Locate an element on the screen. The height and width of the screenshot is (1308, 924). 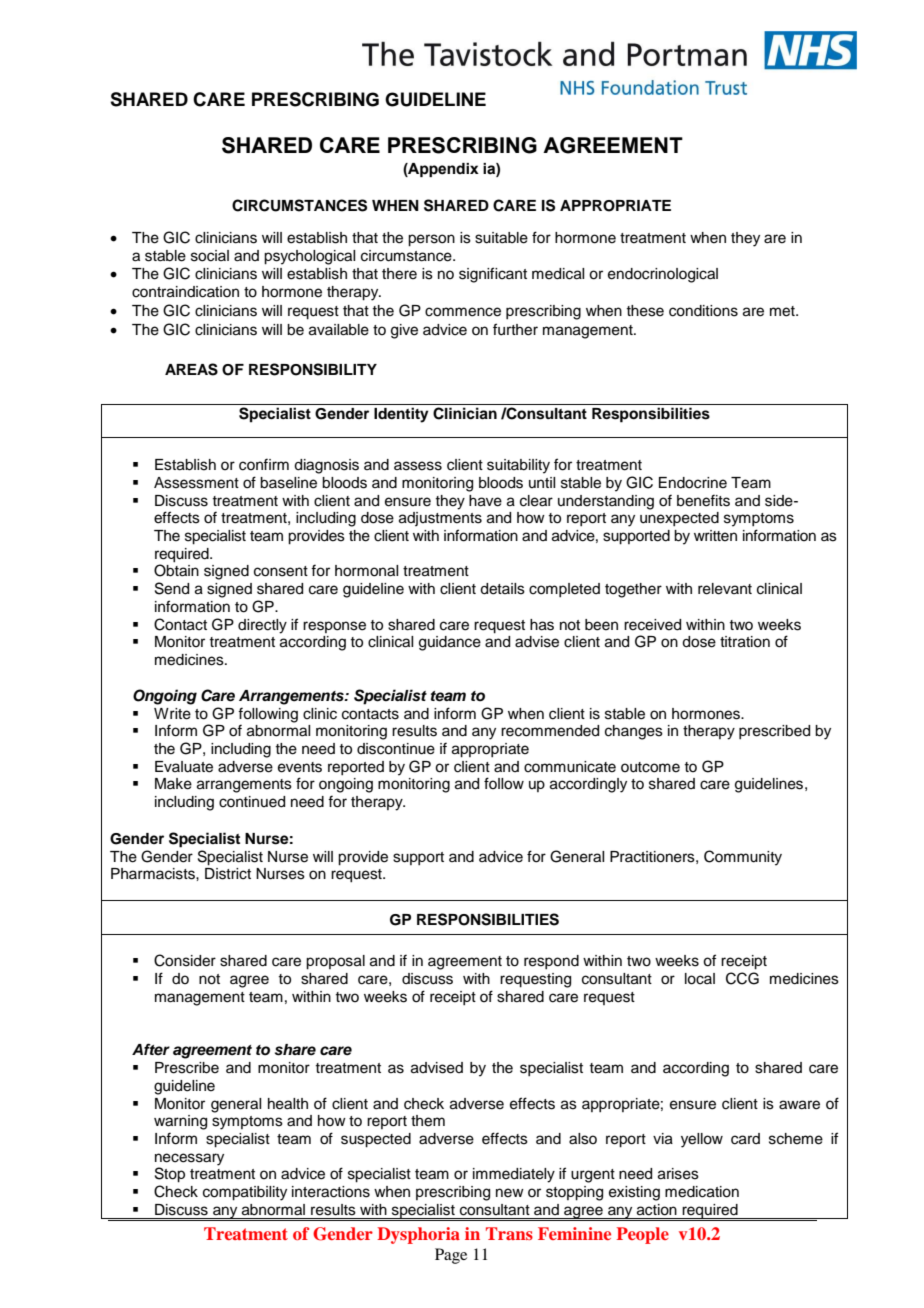
outcome is located at coordinates (650, 767).
